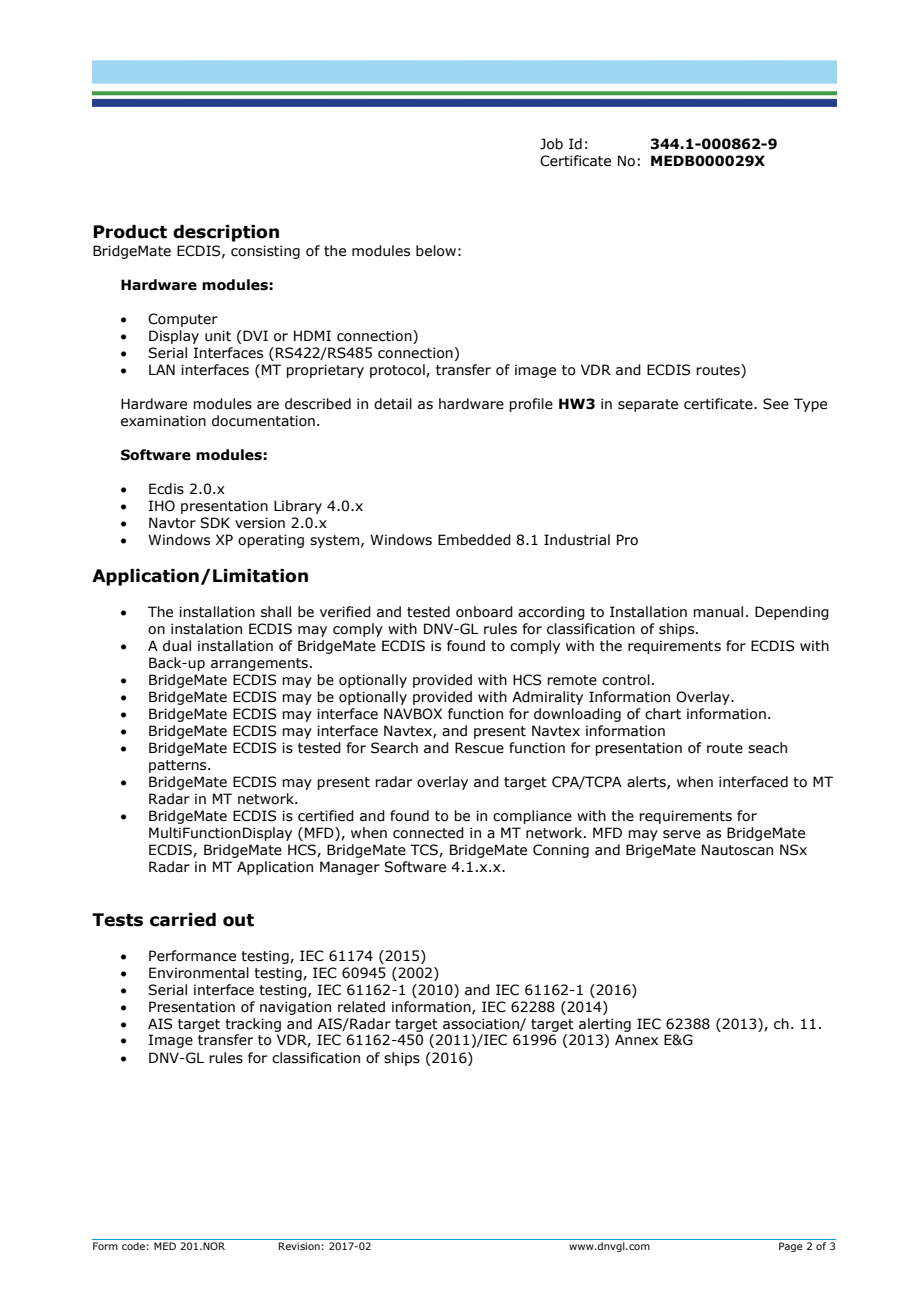 This image has height=1308, width=924. I want to click on carried, so click(183, 920).
